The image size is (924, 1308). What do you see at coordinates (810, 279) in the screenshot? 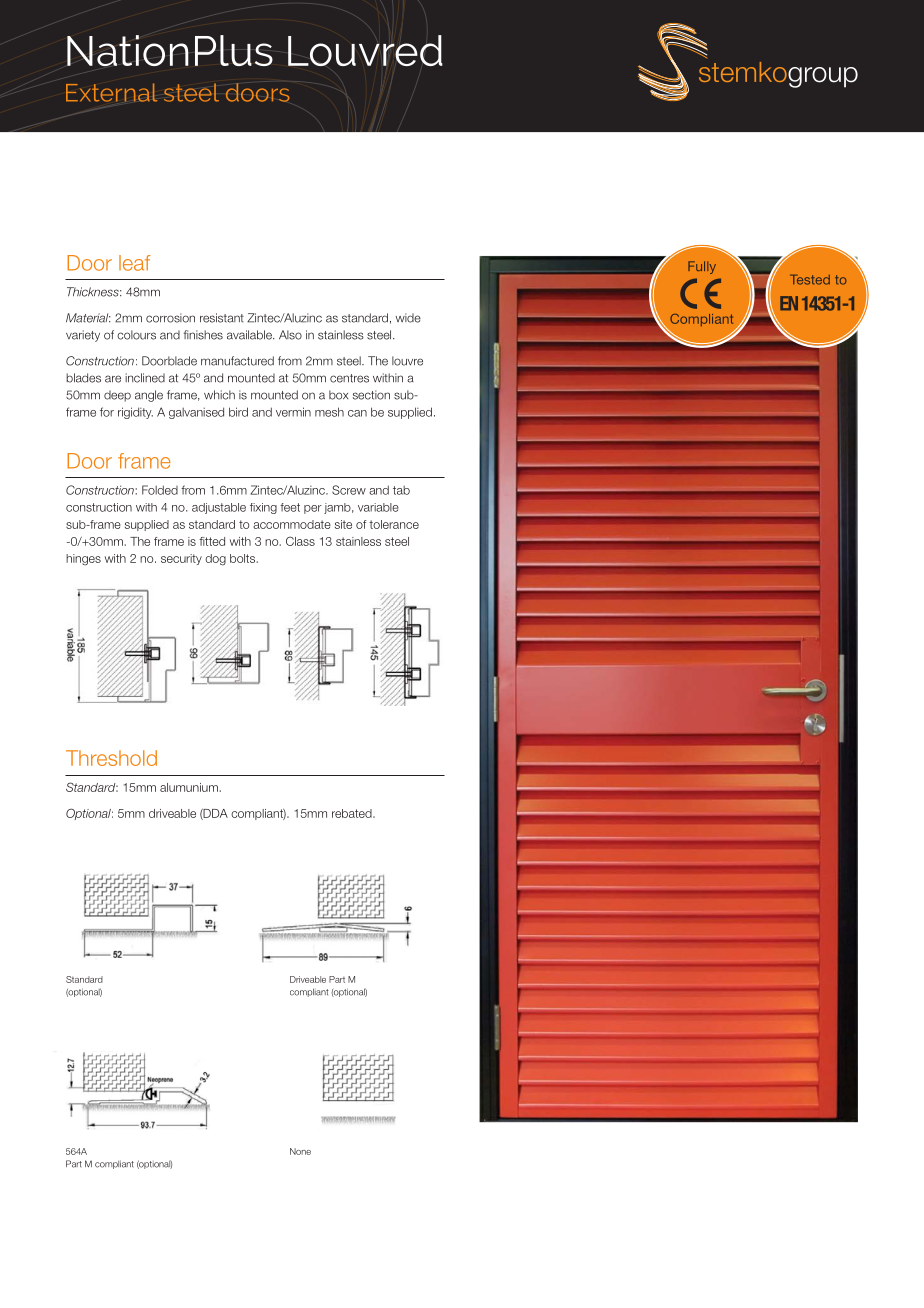
I see `Tested` at bounding box center [810, 279].
